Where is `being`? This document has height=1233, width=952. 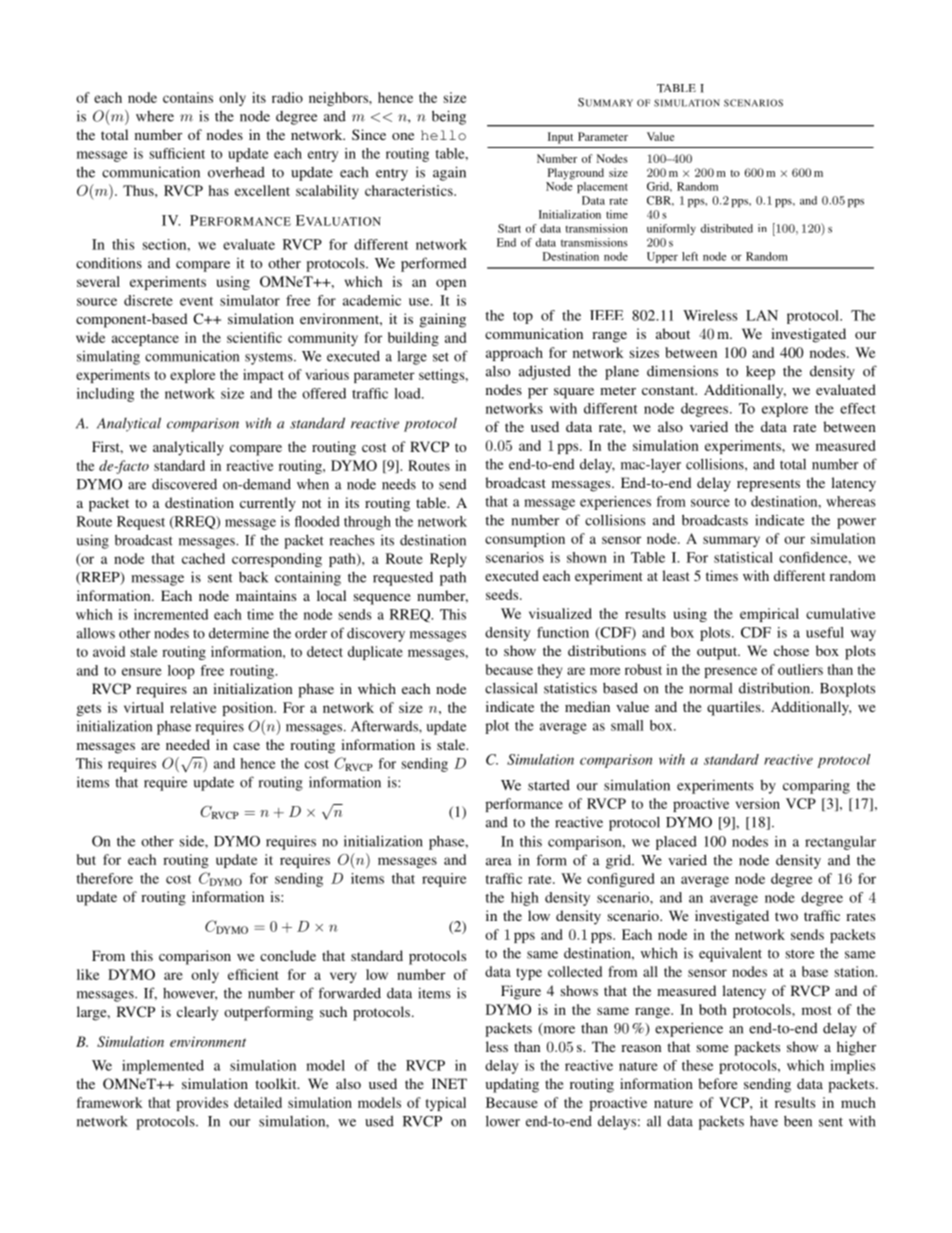
being is located at coordinates (449, 117).
